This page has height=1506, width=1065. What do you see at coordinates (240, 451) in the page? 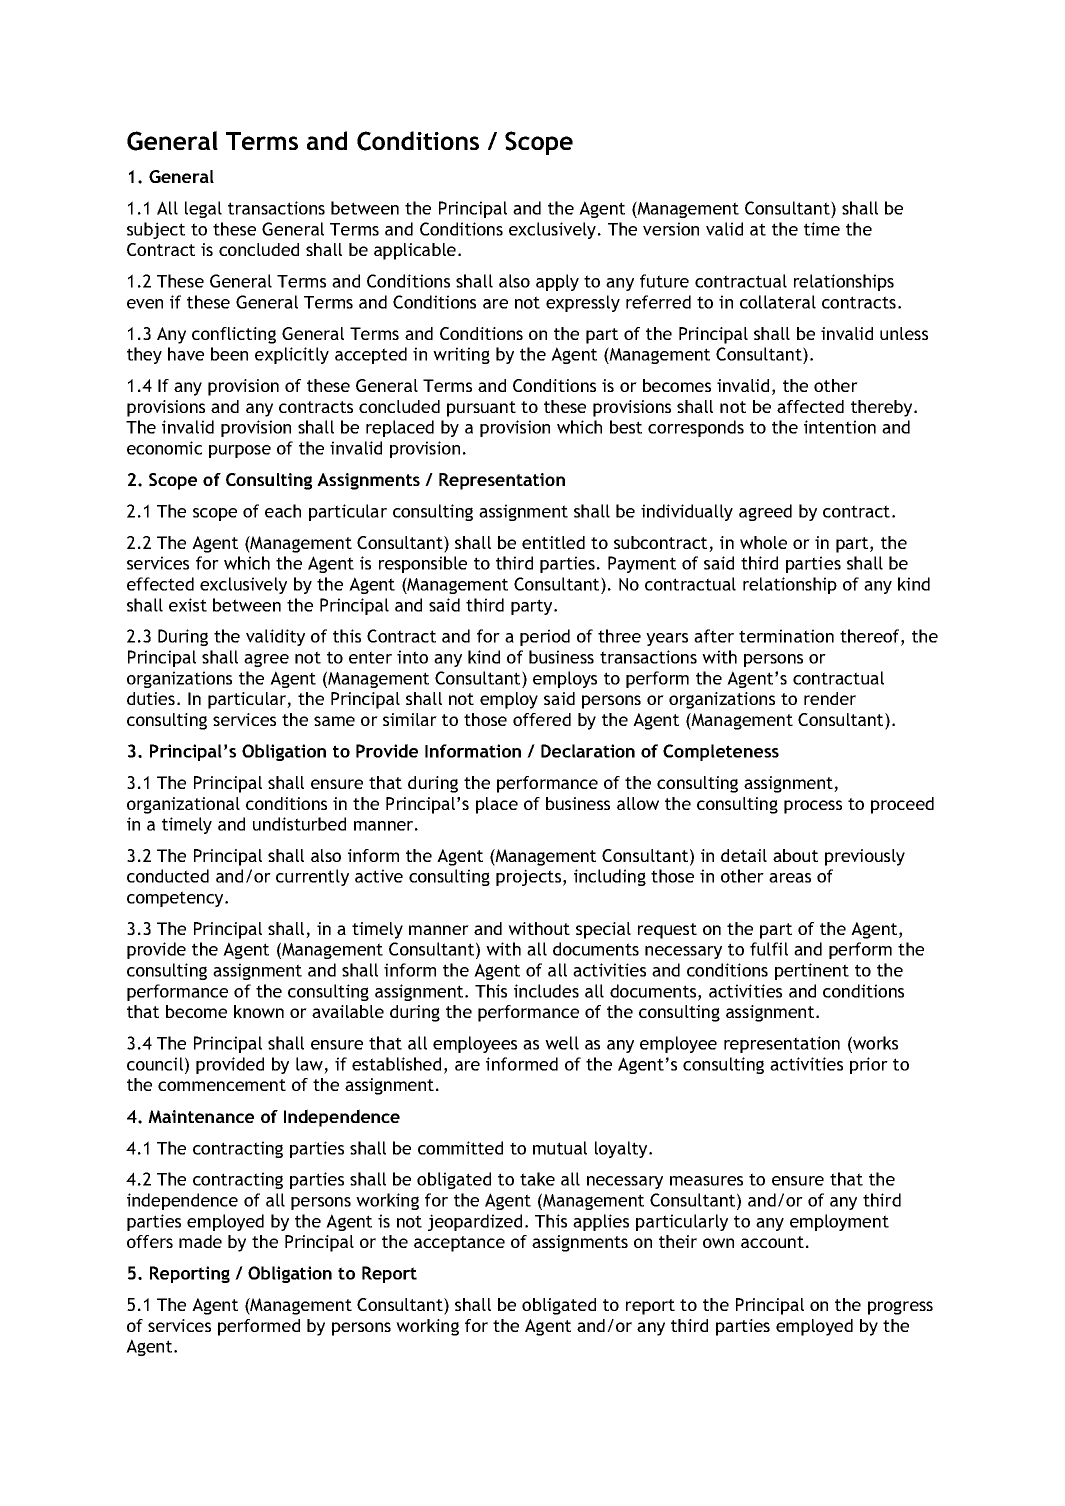
I see `purpose` at bounding box center [240, 451].
